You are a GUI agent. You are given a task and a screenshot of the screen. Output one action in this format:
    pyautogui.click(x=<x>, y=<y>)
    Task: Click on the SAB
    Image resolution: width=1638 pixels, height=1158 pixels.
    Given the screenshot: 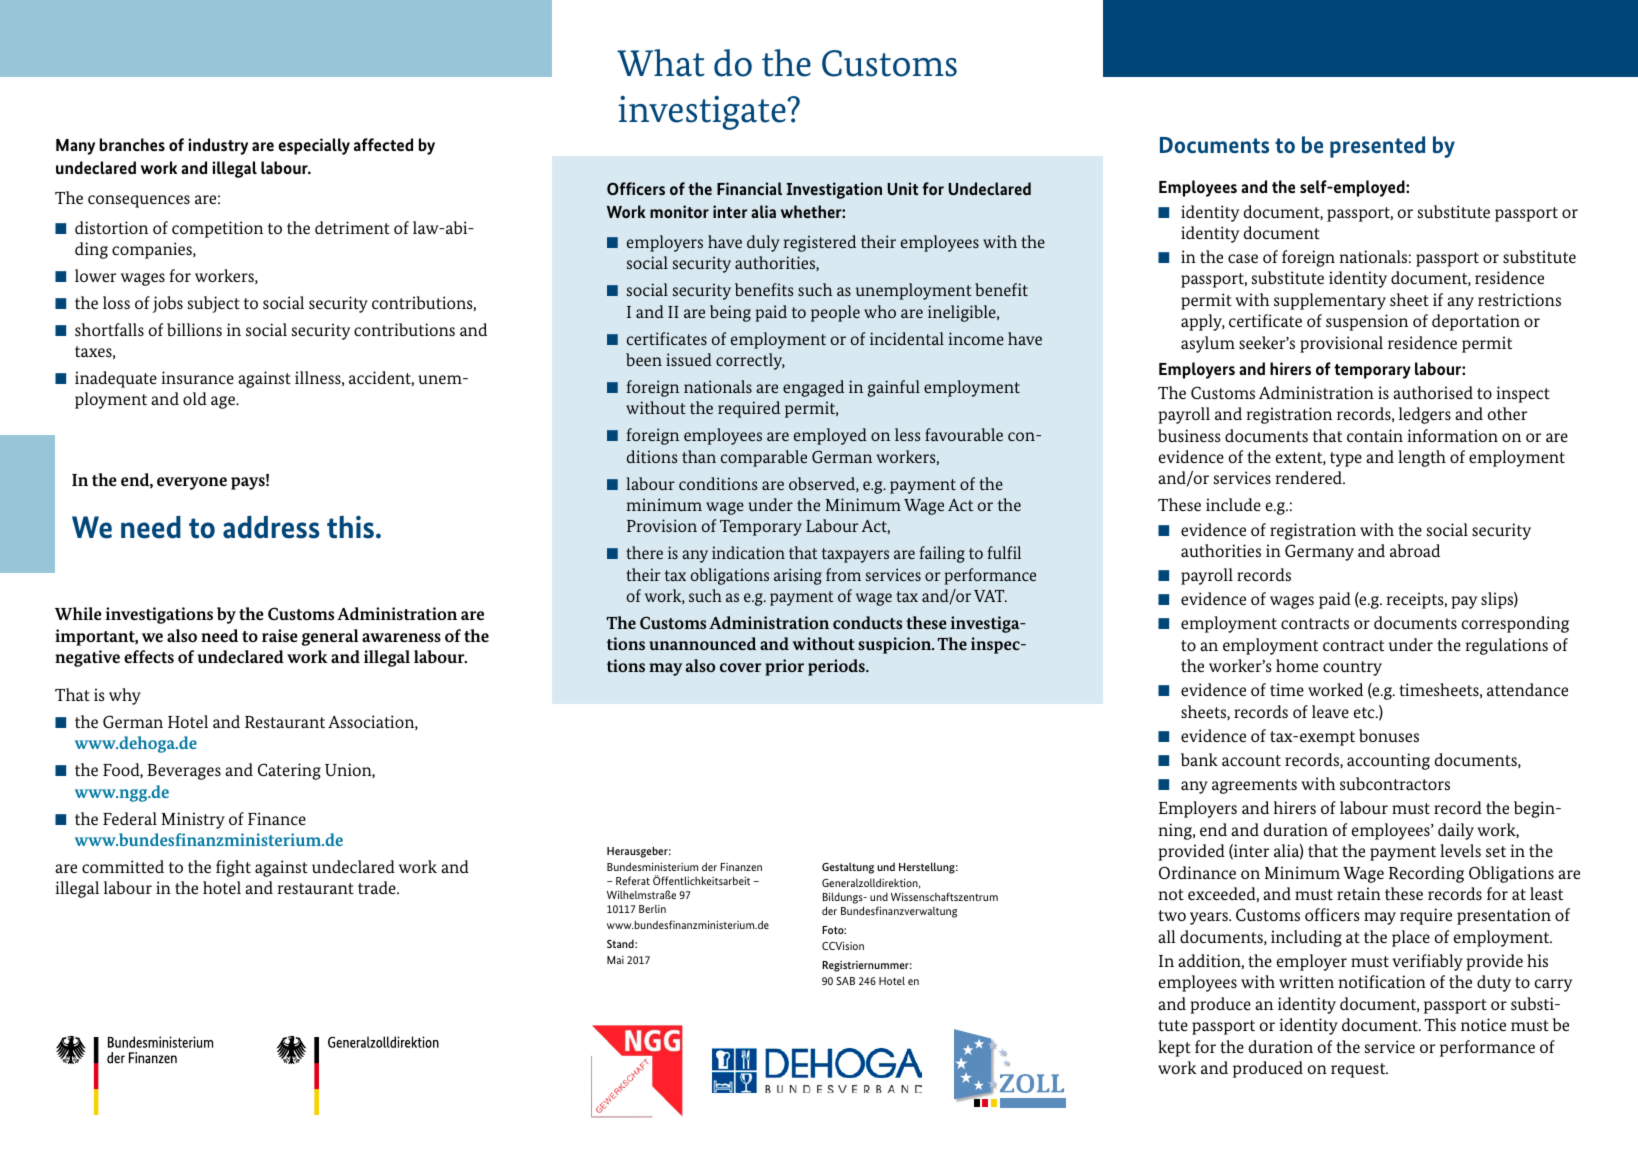 What is the action you would take?
    pyautogui.click(x=845, y=981)
